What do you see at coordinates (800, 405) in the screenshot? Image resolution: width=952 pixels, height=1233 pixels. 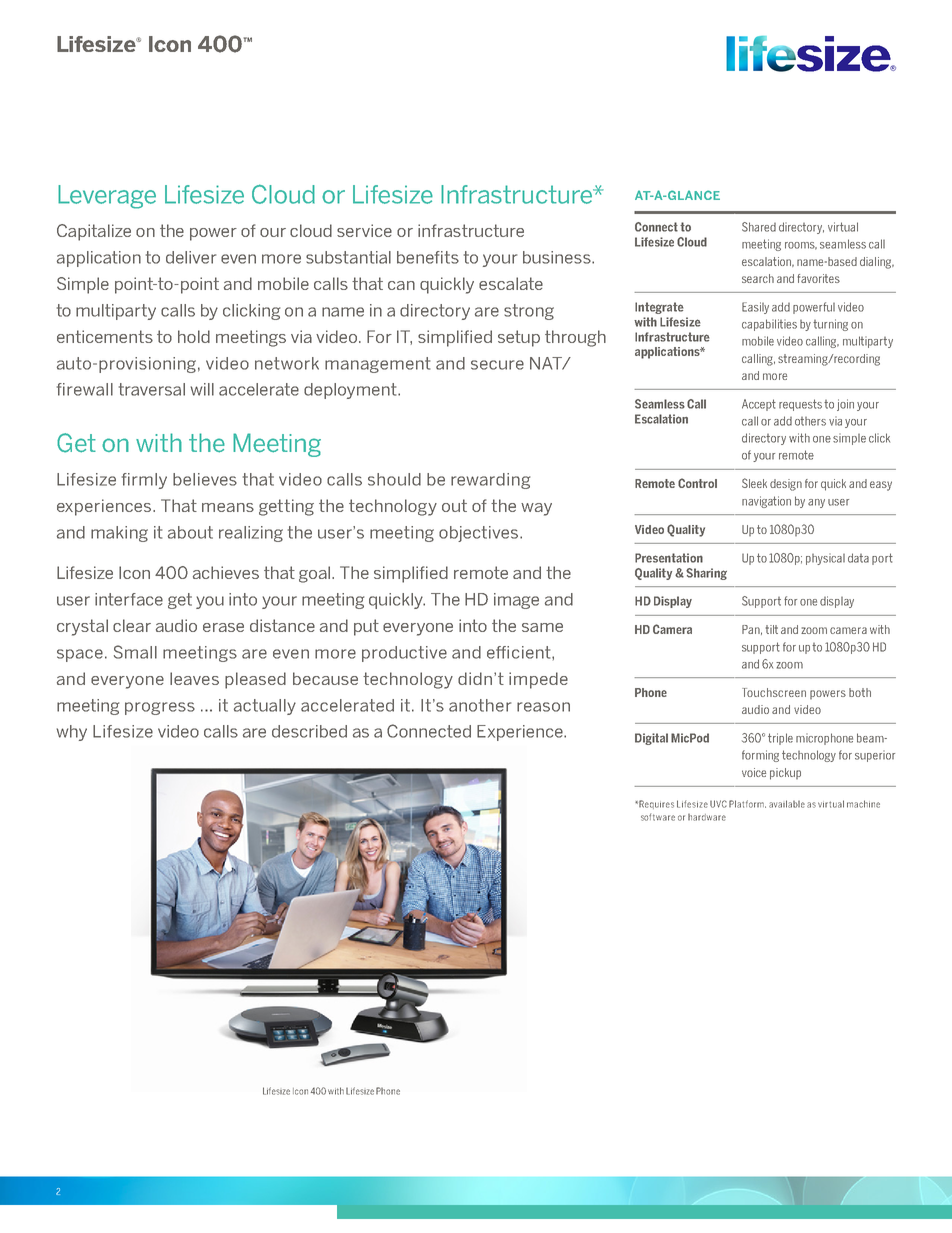 I see `requests` at bounding box center [800, 405].
